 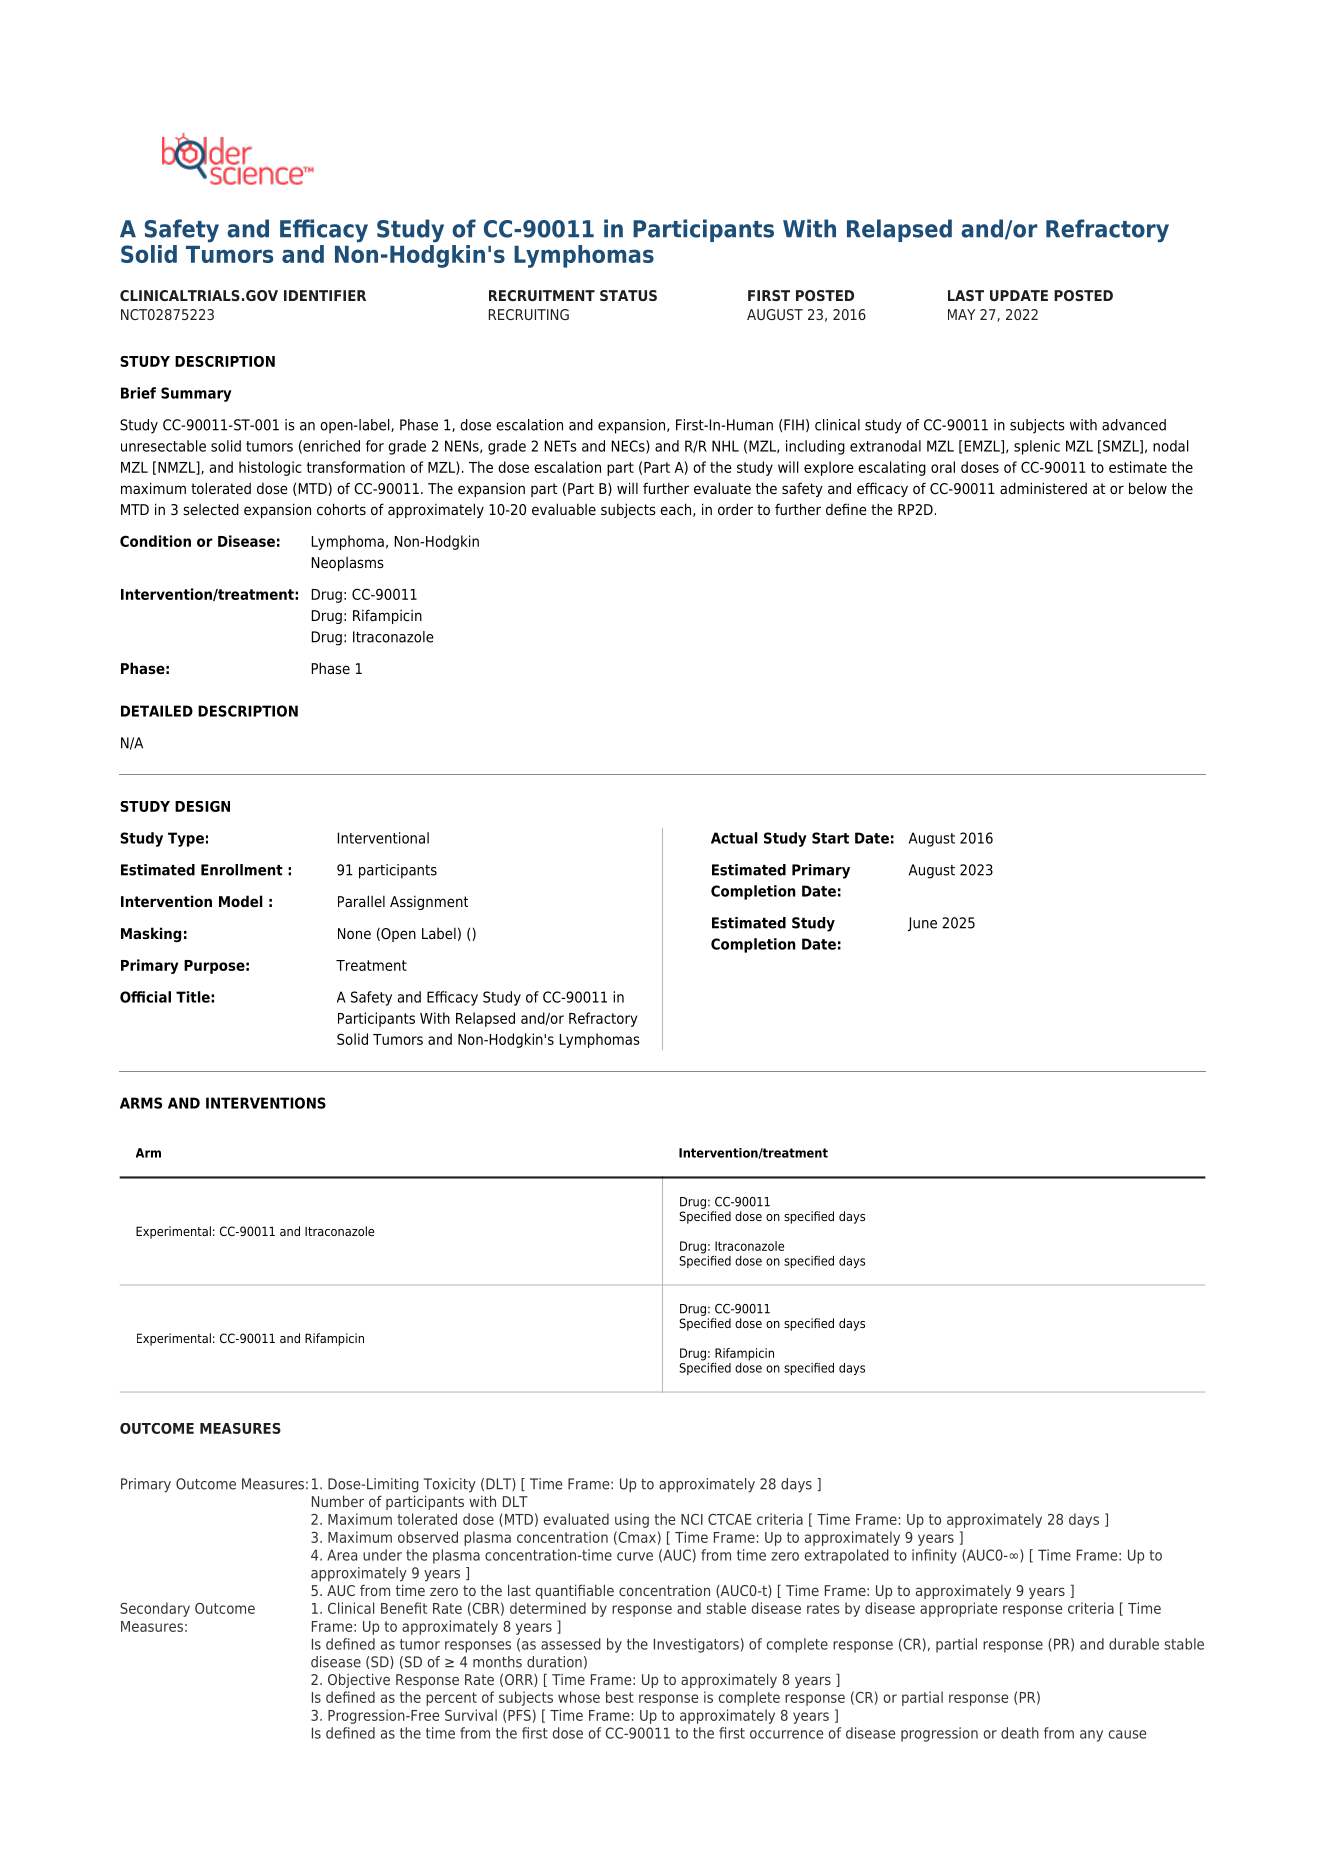 What do you see at coordinates (922, 924) in the page?
I see `June` at bounding box center [922, 924].
